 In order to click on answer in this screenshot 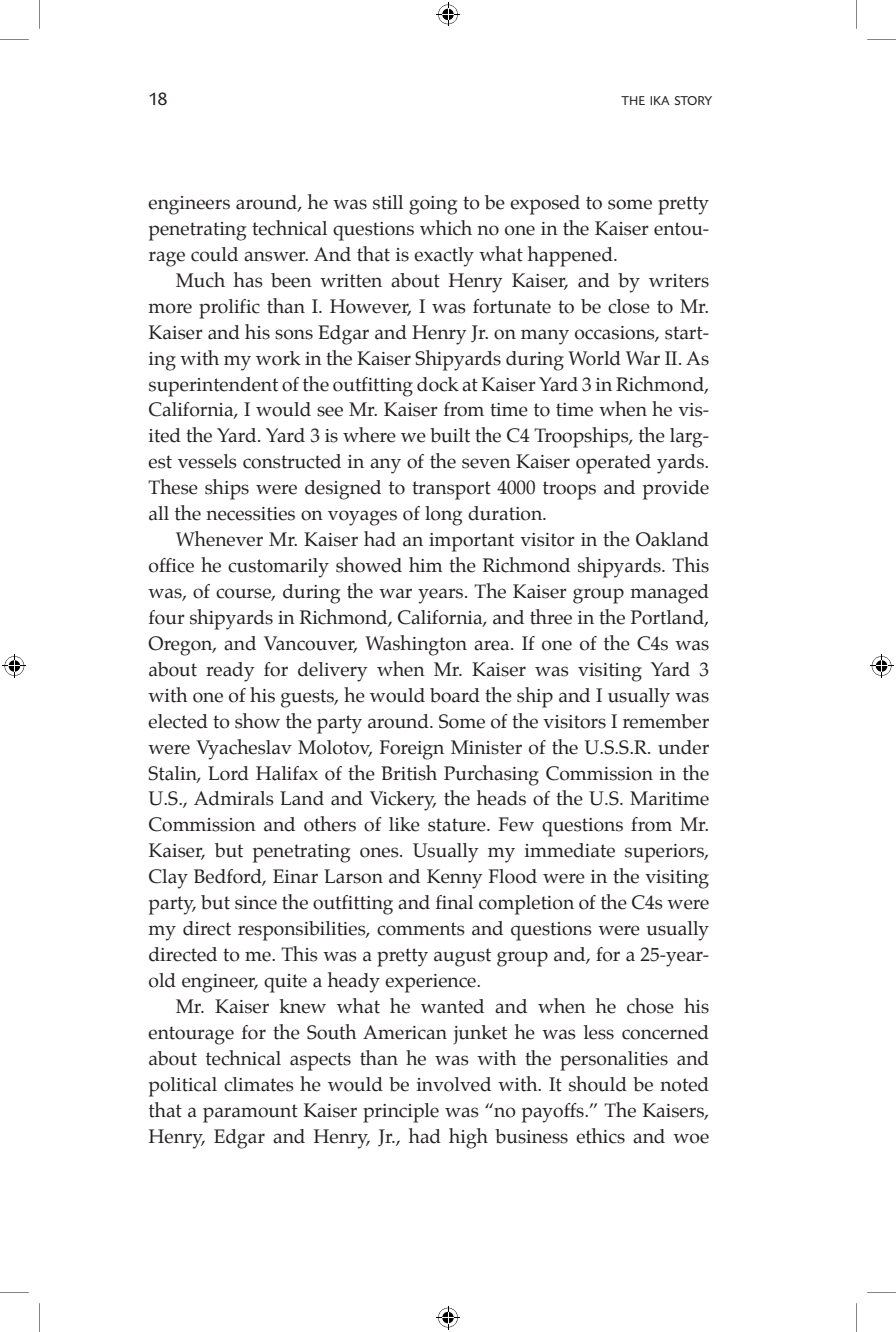, I will do `click(276, 256)`.
